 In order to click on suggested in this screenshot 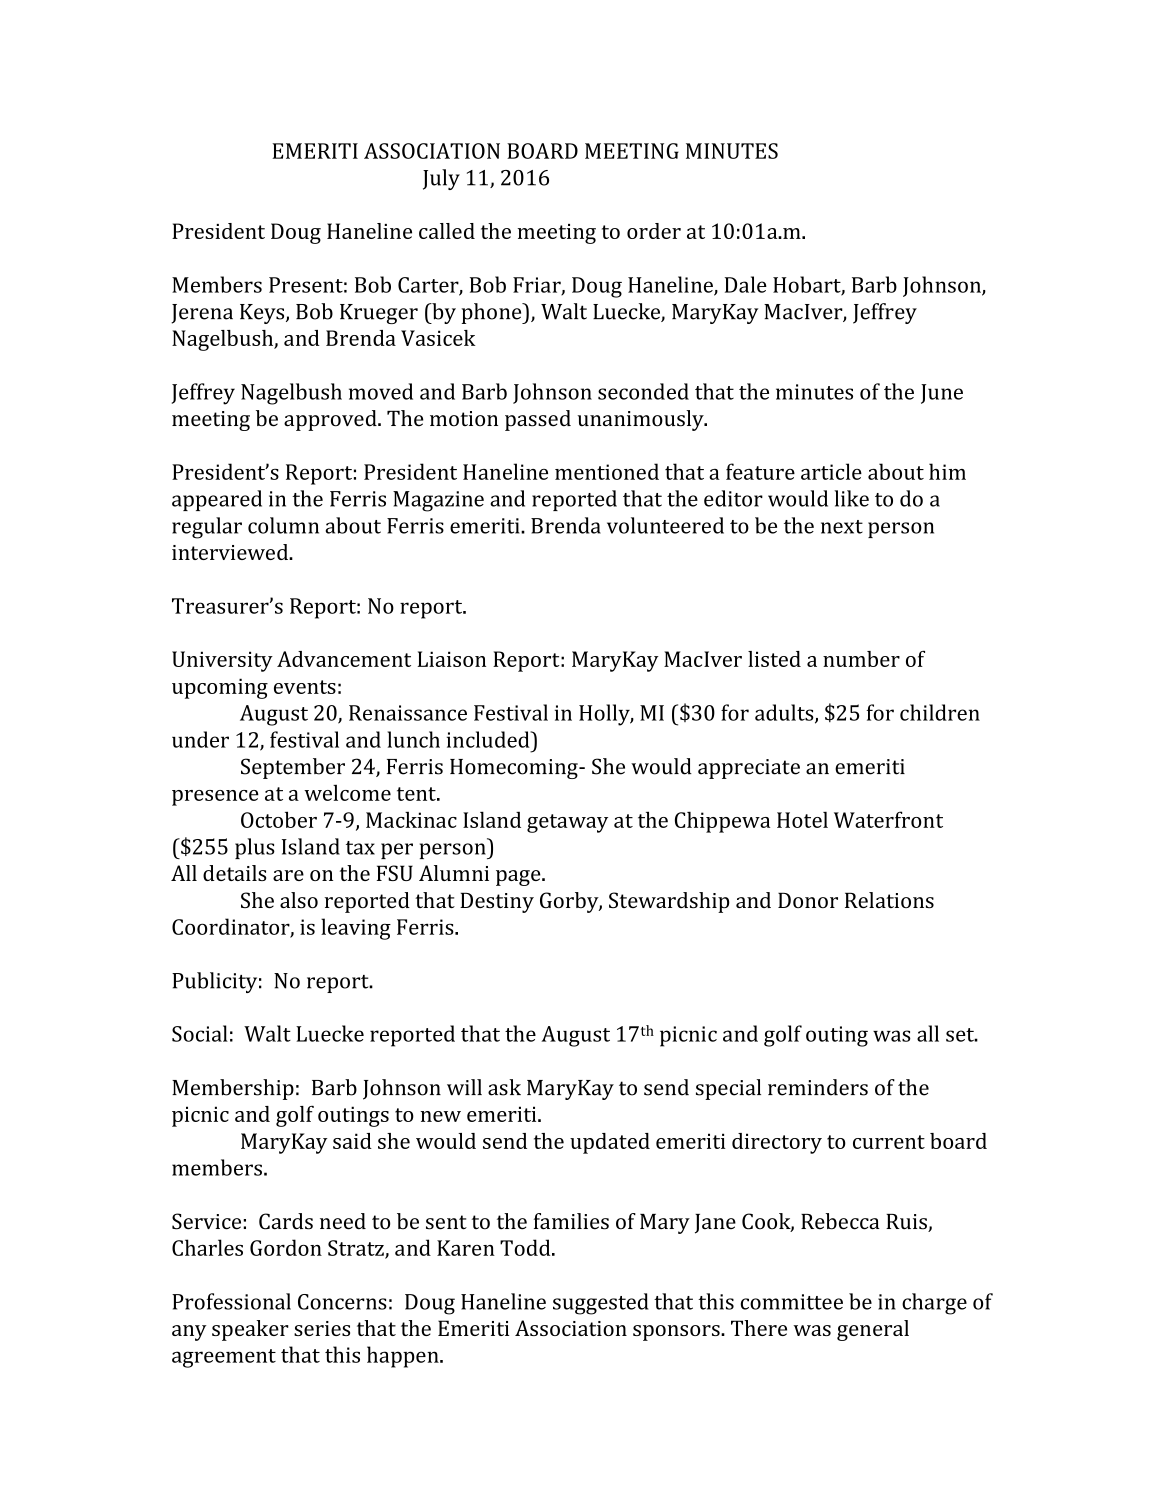, I will do `click(601, 1304)`.
